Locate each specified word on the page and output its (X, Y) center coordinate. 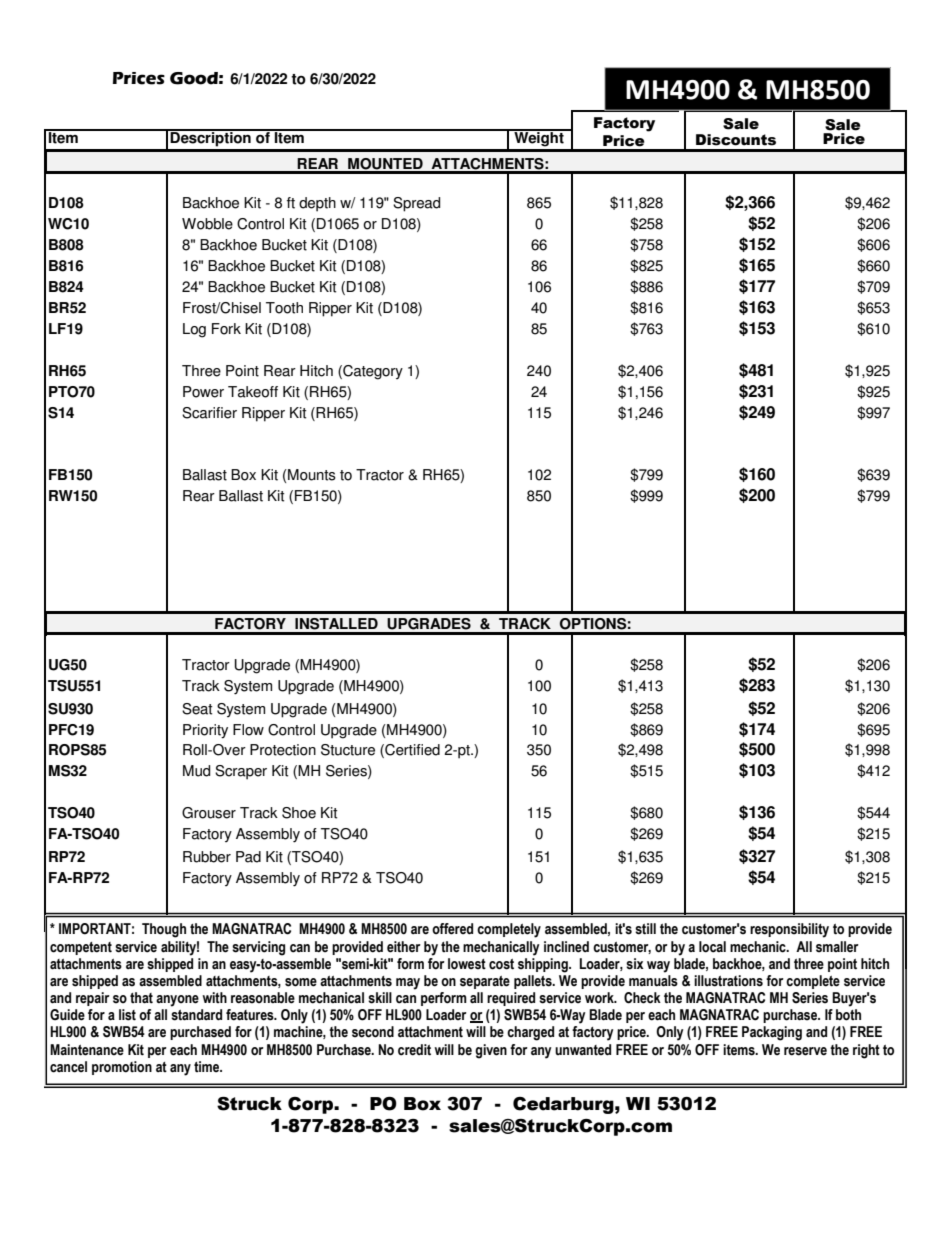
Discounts (736, 140)
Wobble (207, 224)
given (491, 1051)
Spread (416, 204)
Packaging (772, 1033)
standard (196, 1015)
